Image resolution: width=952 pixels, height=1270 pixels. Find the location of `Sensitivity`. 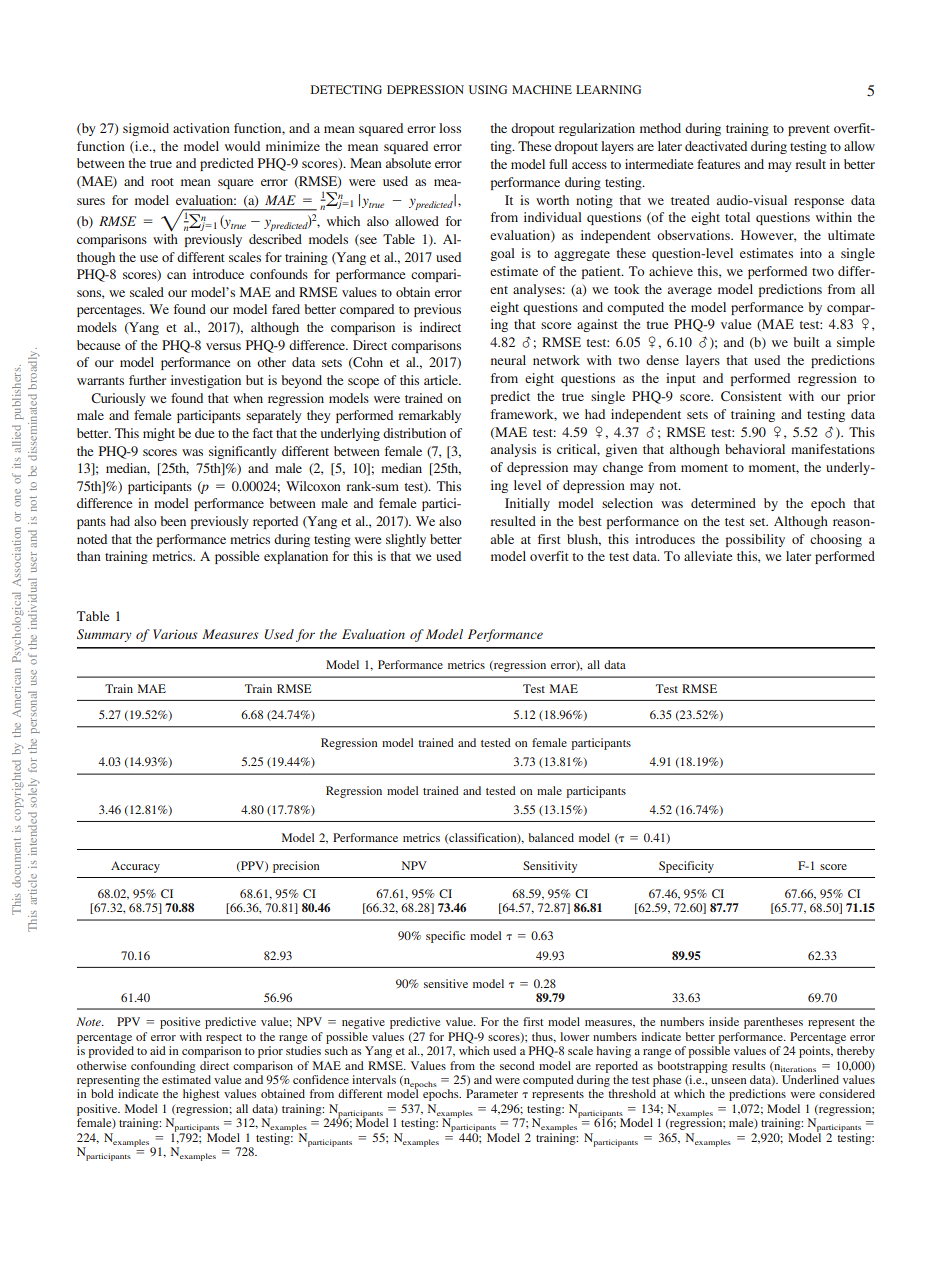

Sensitivity is located at coordinates (550, 867).
